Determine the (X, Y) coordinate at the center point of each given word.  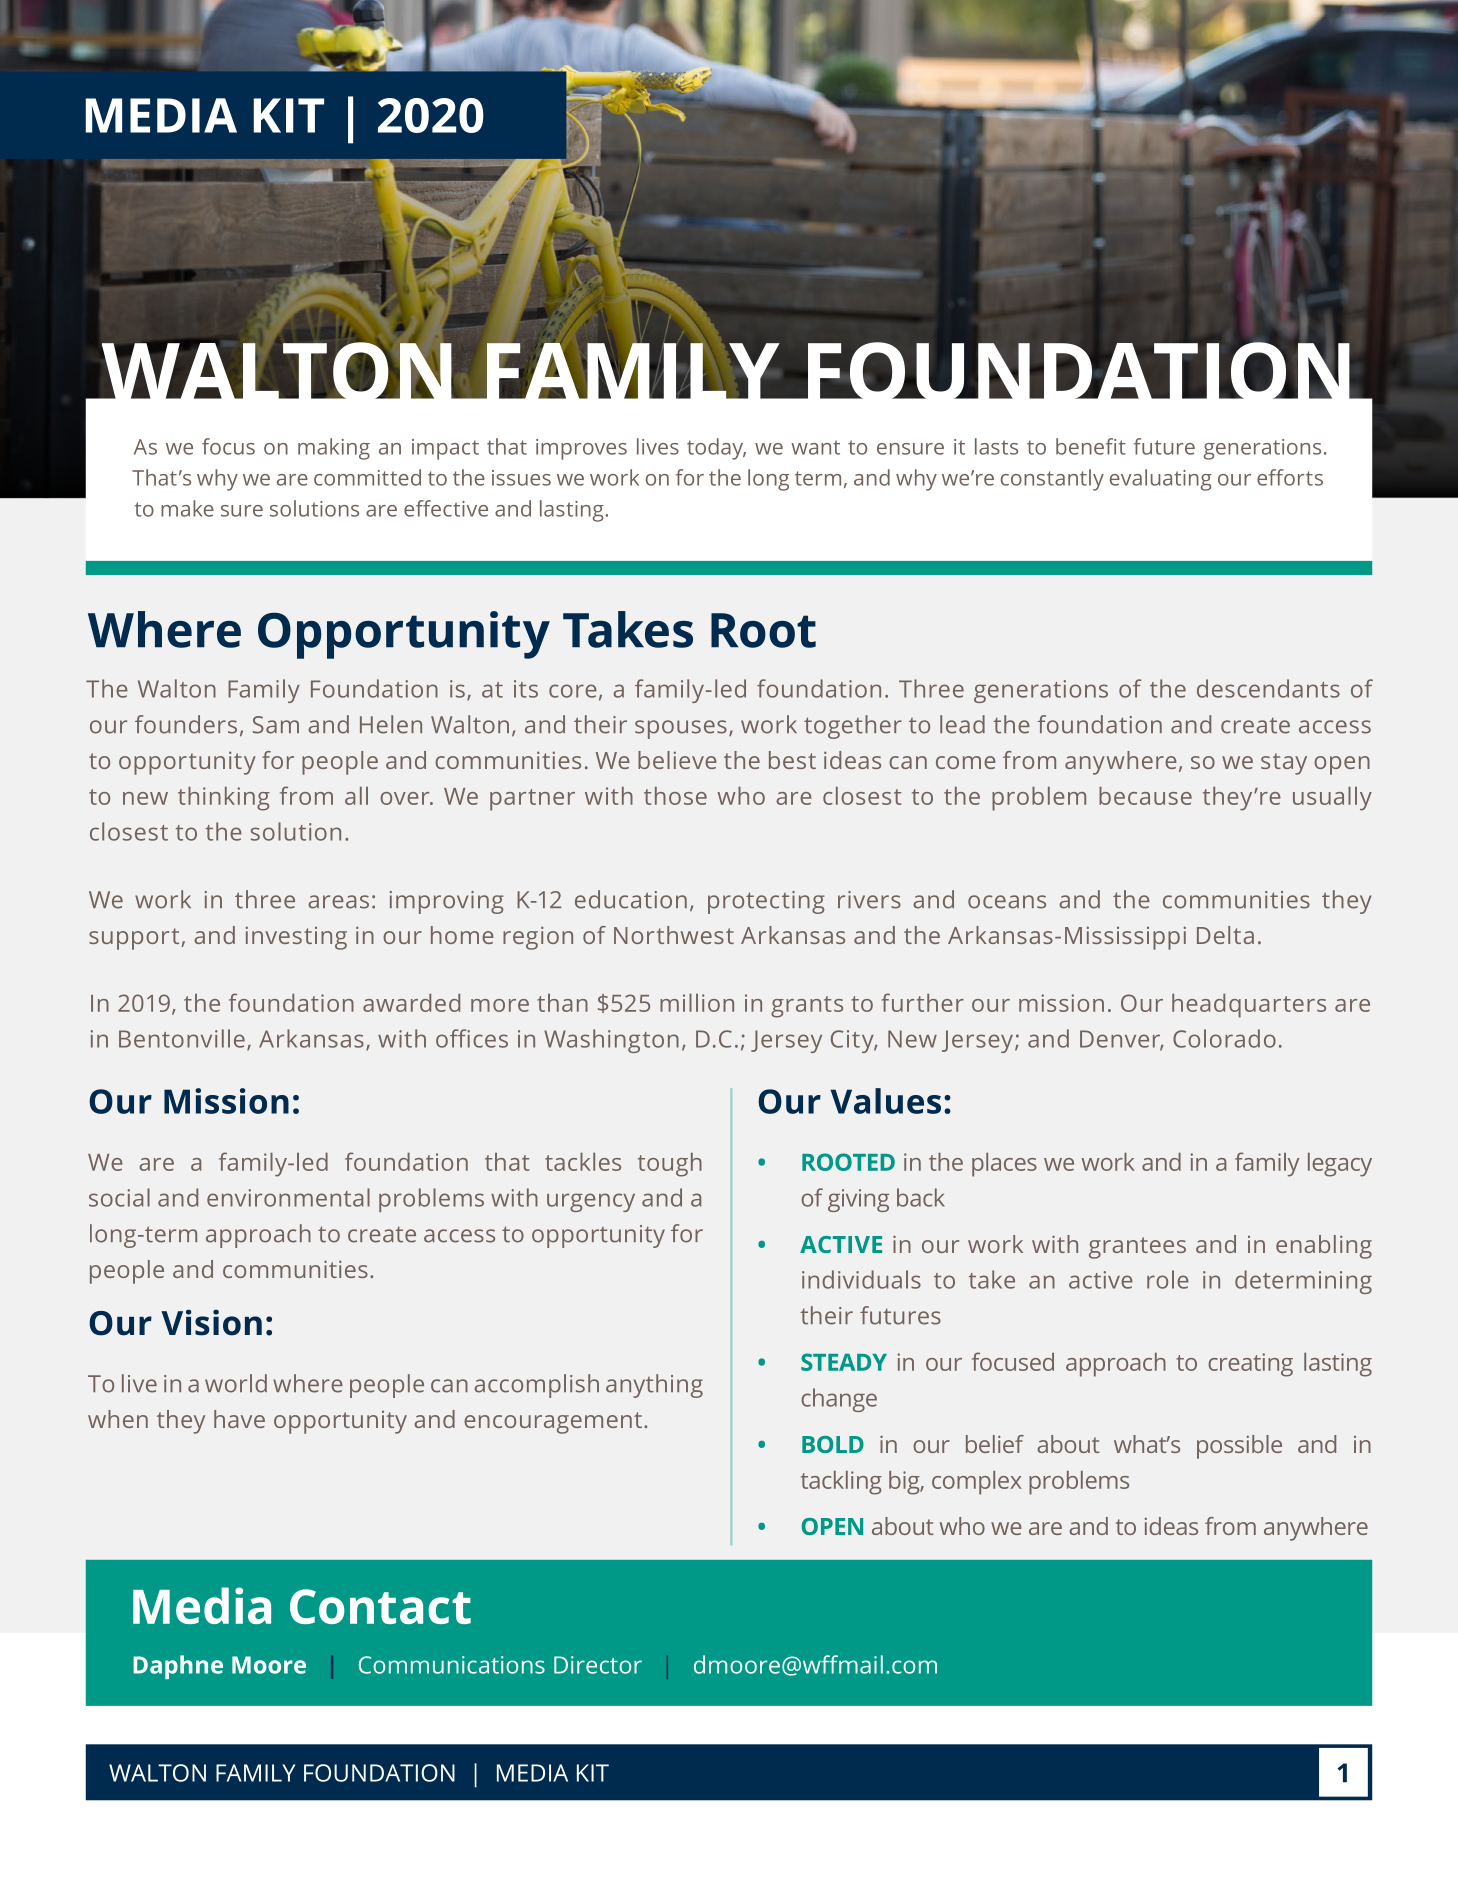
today (716, 449)
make (187, 508)
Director (598, 1665)
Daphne (178, 1667)
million (697, 1003)
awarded (411, 1003)
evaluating (1161, 480)
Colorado (1224, 1038)
